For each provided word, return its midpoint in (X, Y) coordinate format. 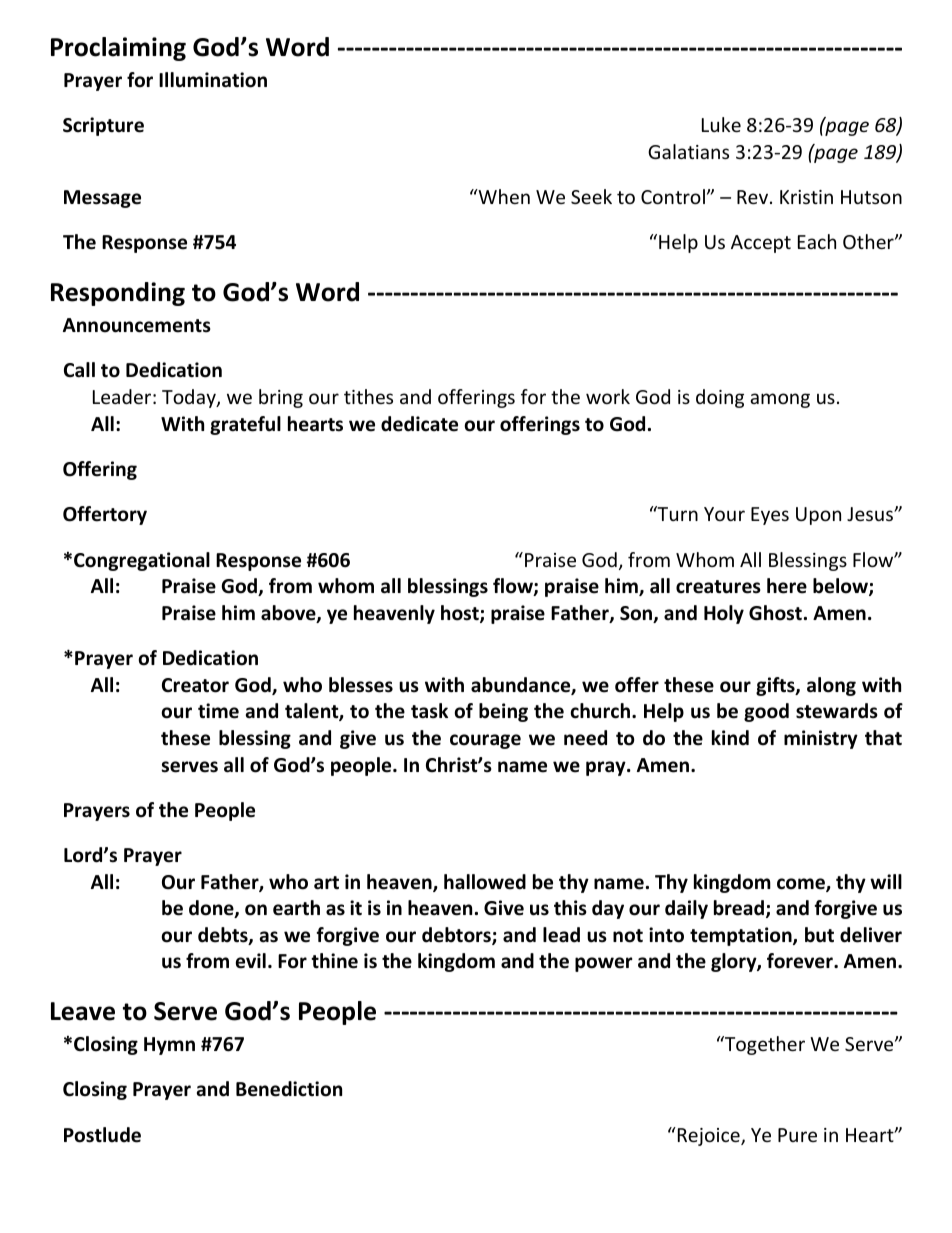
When (503, 196)
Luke (721, 124)
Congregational (142, 561)
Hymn (169, 1046)
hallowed (485, 882)
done (212, 909)
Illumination (213, 80)
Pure (797, 1135)
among (780, 400)
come (802, 885)
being (503, 712)
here (787, 586)
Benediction (289, 1089)
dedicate (419, 424)
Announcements (137, 325)
